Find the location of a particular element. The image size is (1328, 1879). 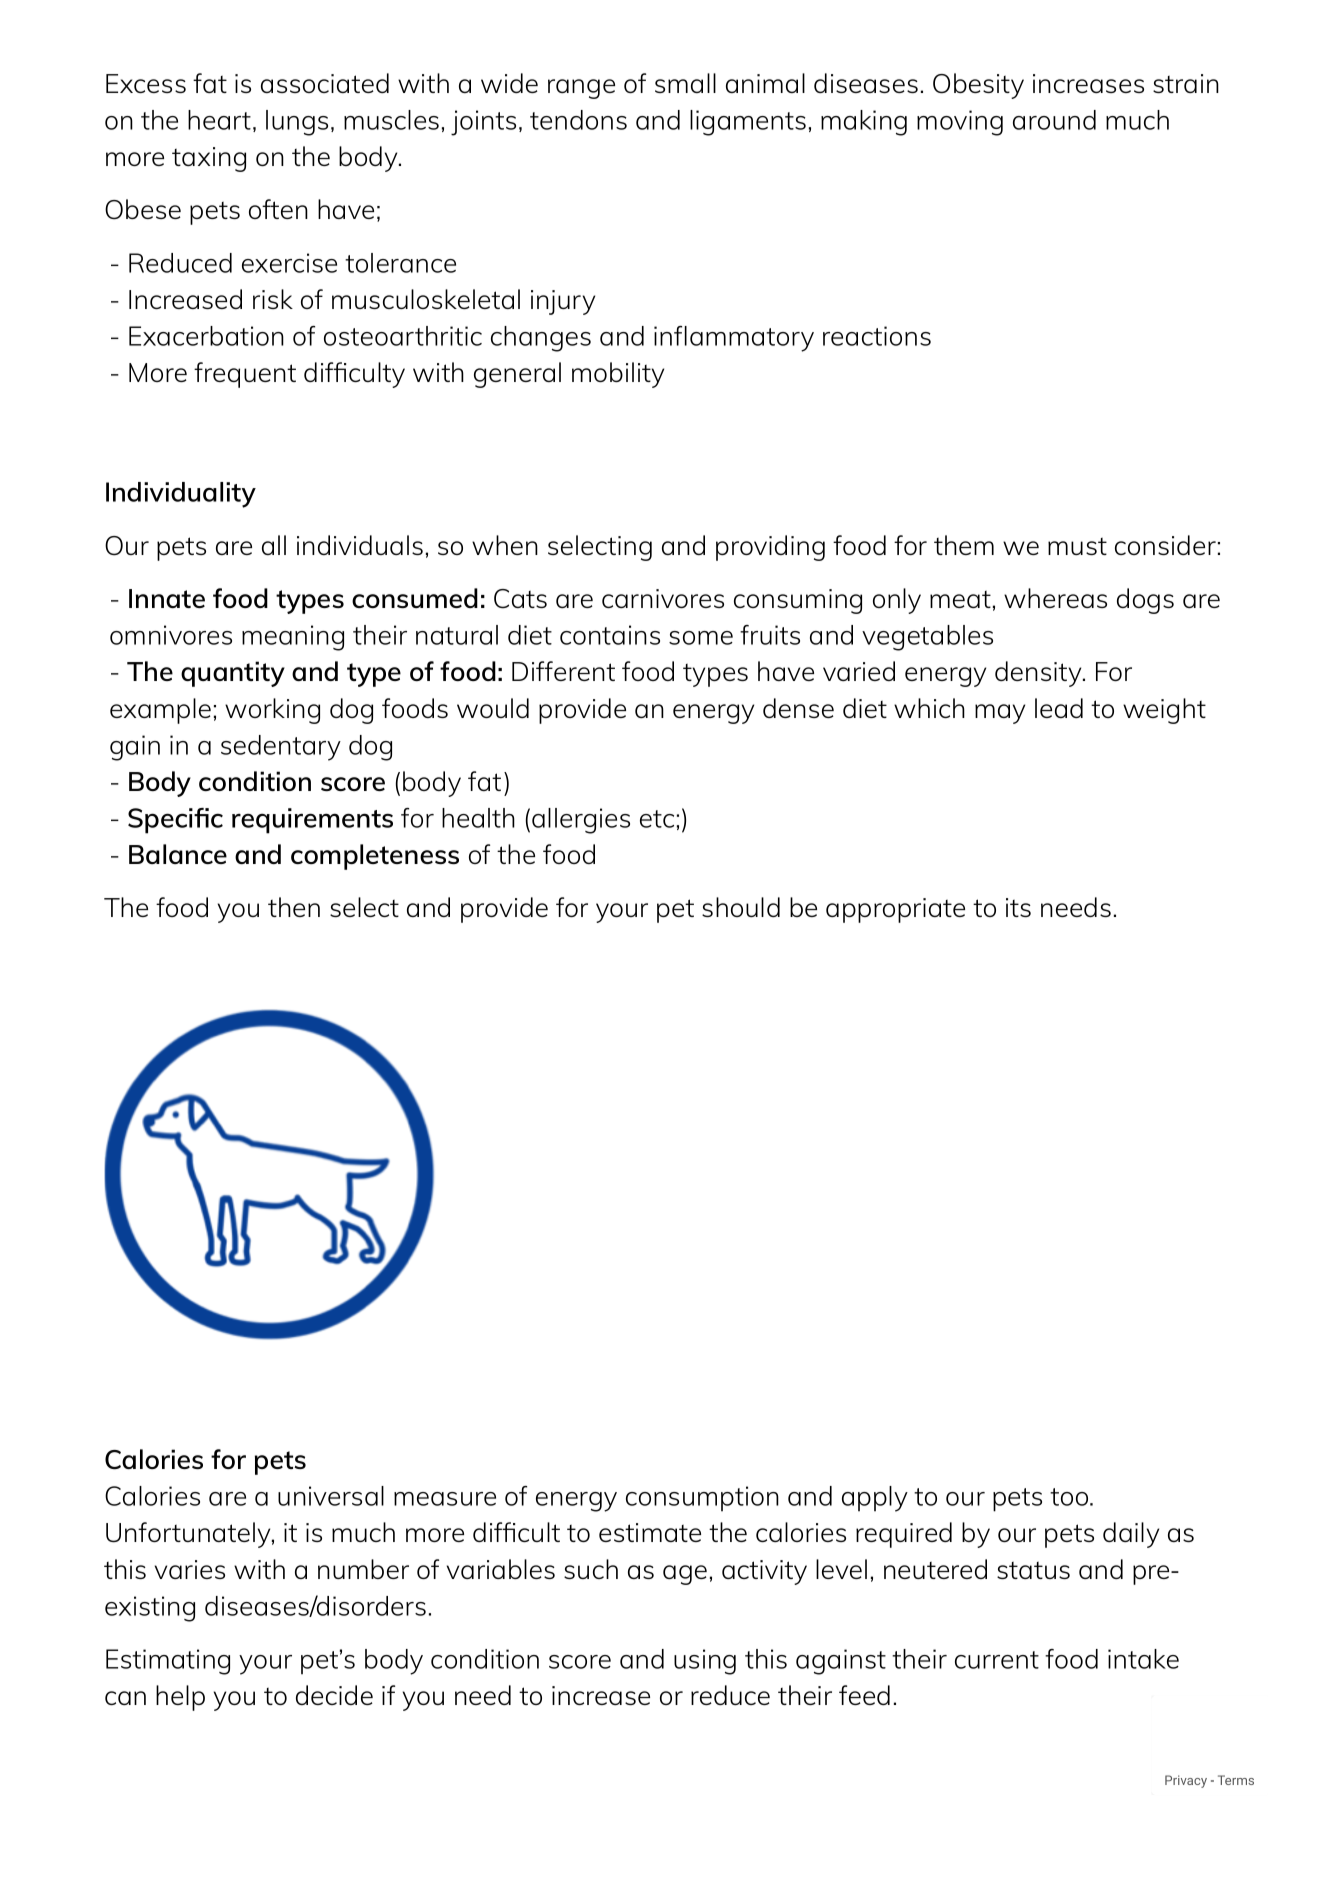

must is located at coordinates (1077, 546).
